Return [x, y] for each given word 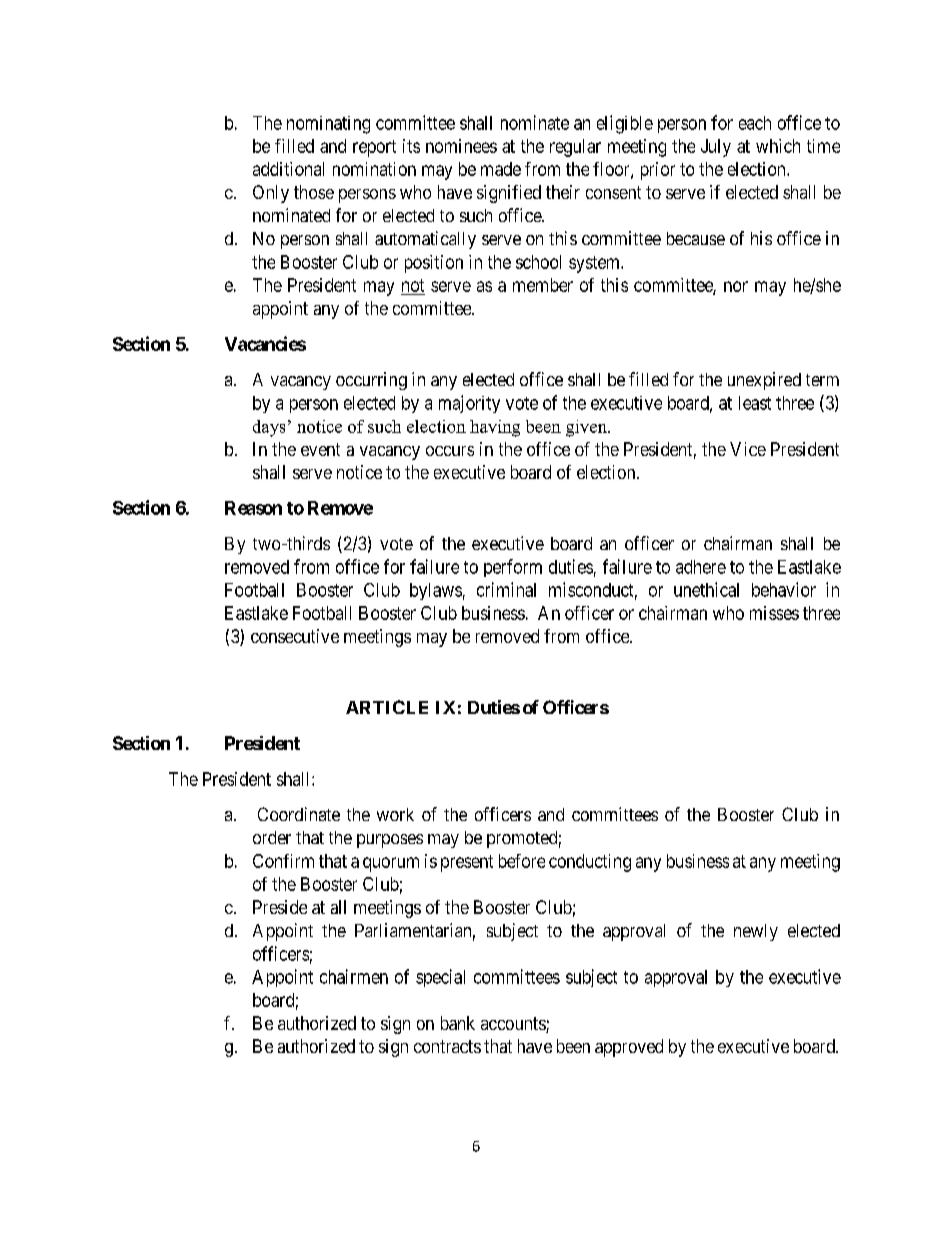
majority [469, 404]
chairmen [354, 976]
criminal [506, 589]
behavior [784, 589]
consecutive [295, 636]
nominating [328, 125]
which [778, 146]
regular [575, 148]
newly [756, 932]
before [522, 861]
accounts [514, 1025]
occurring [371, 381]
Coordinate [299, 814]
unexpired [764, 381]
